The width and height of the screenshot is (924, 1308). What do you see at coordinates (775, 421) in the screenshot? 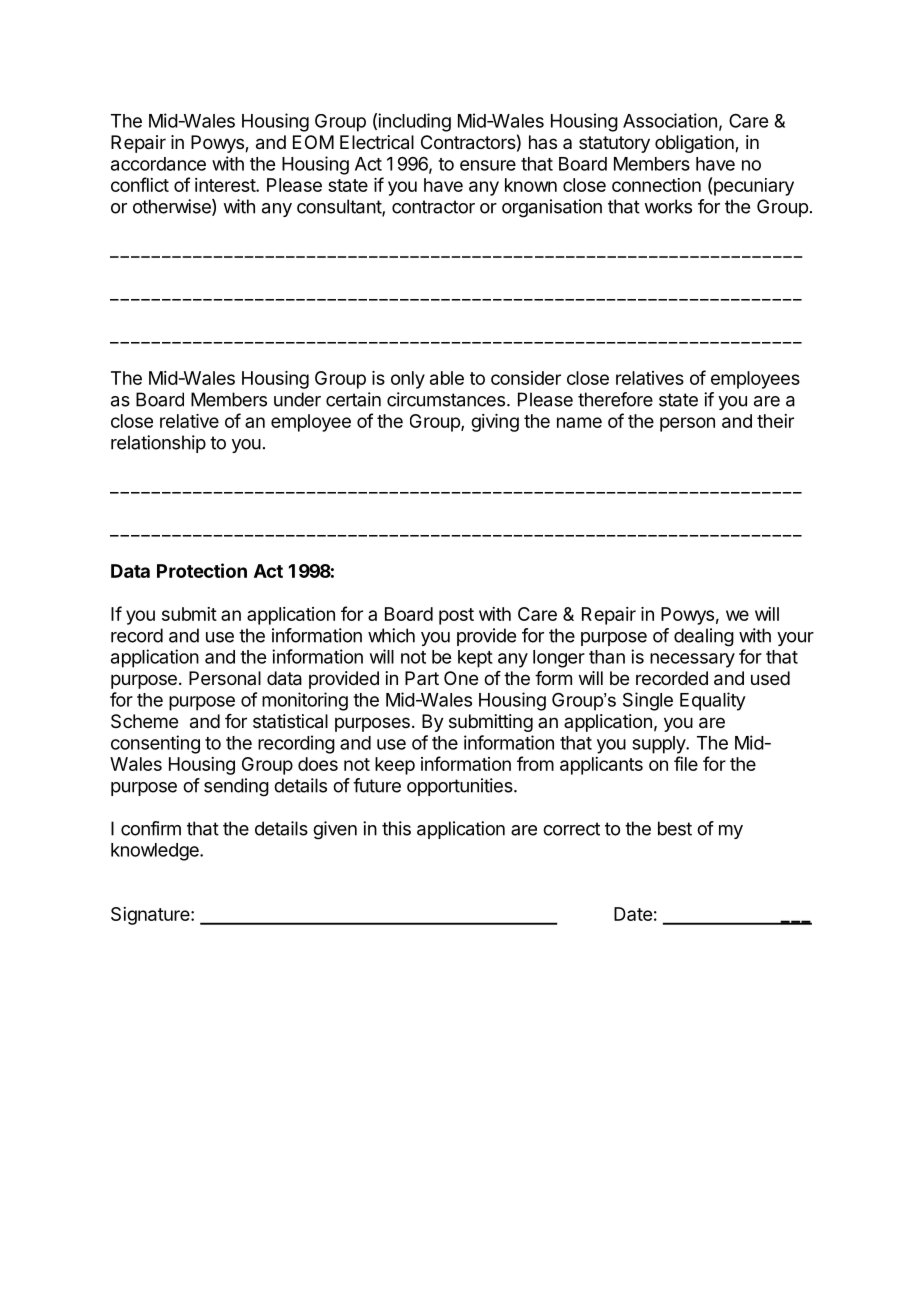
I see `their` at bounding box center [775, 421].
